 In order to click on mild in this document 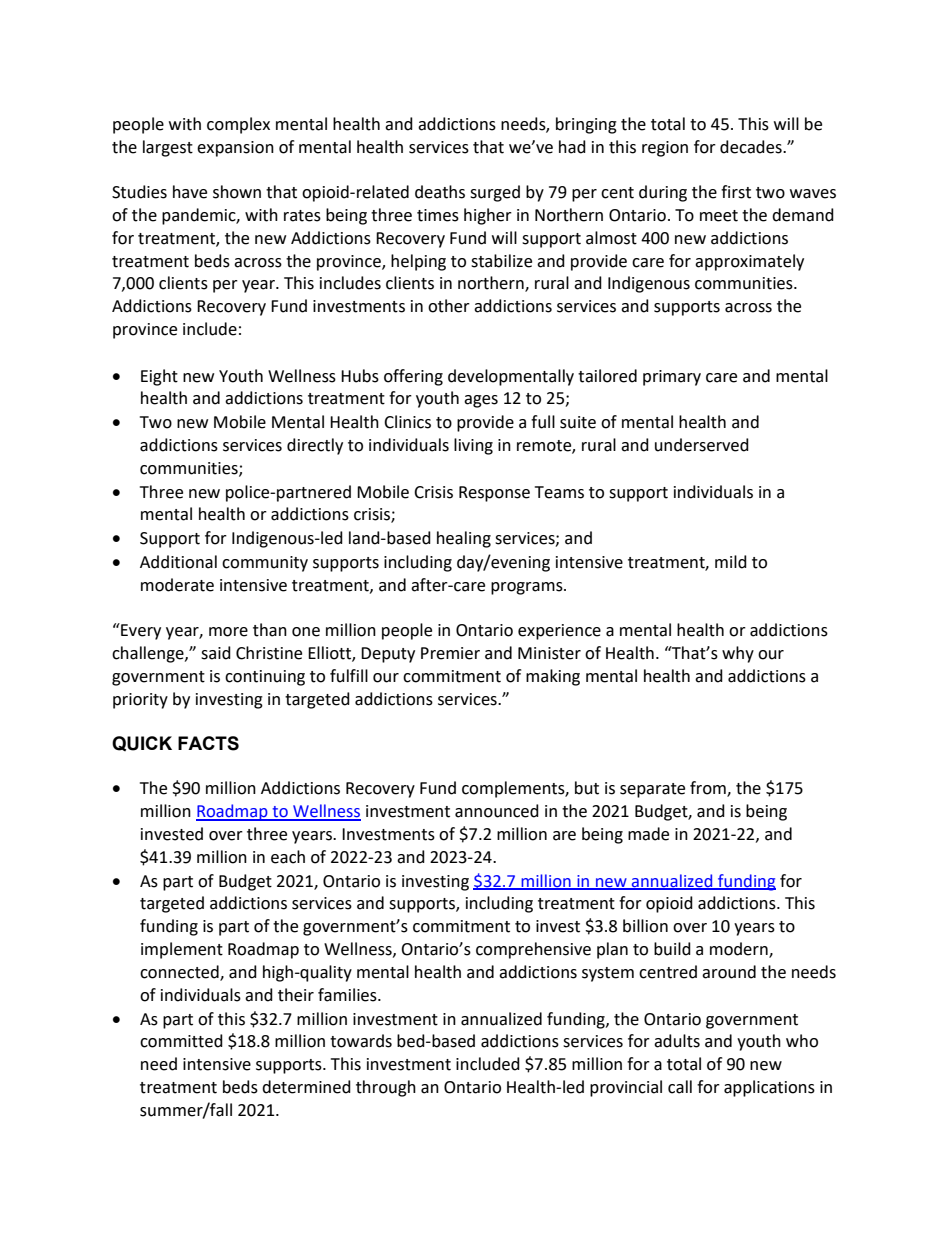, I will do `click(731, 562)`.
